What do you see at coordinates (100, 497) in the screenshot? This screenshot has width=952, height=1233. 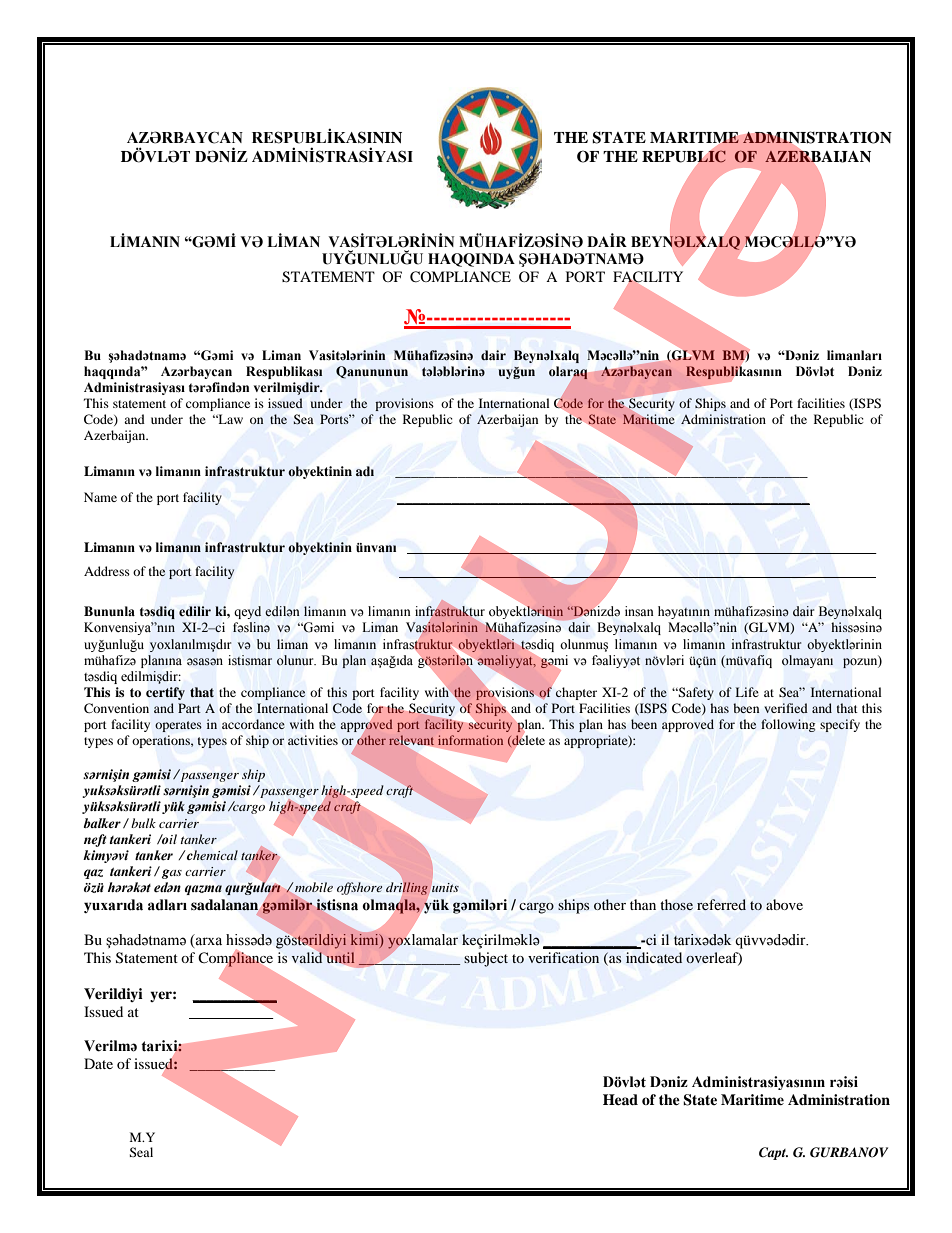 I see `Name` at bounding box center [100, 497].
